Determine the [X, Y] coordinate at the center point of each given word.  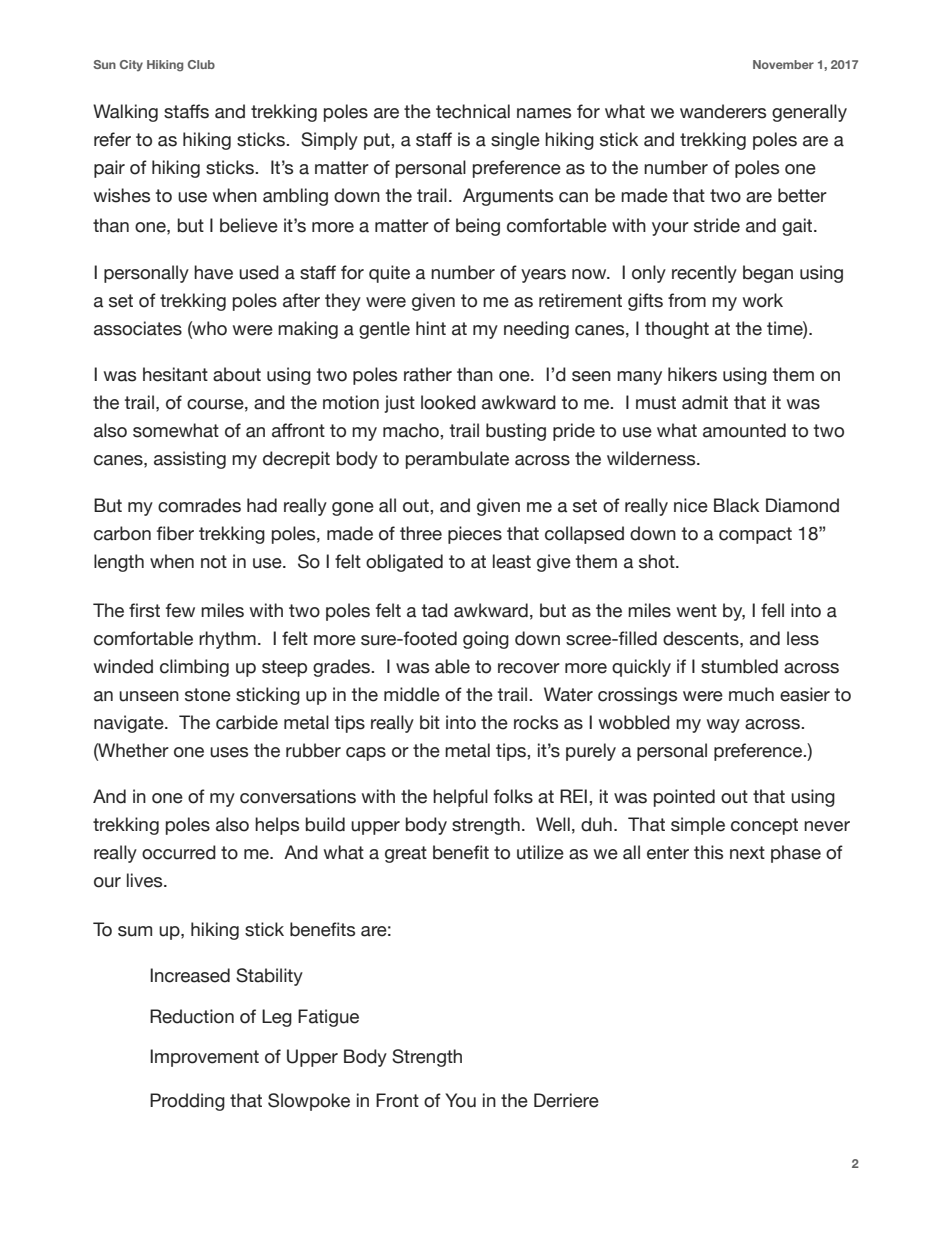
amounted [744, 430]
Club [201, 64]
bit [430, 722]
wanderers [723, 111]
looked [448, 402]
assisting [190, 460]
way [723, 726]
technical [473, 111]
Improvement [204, 1058]
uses [229, 752]
